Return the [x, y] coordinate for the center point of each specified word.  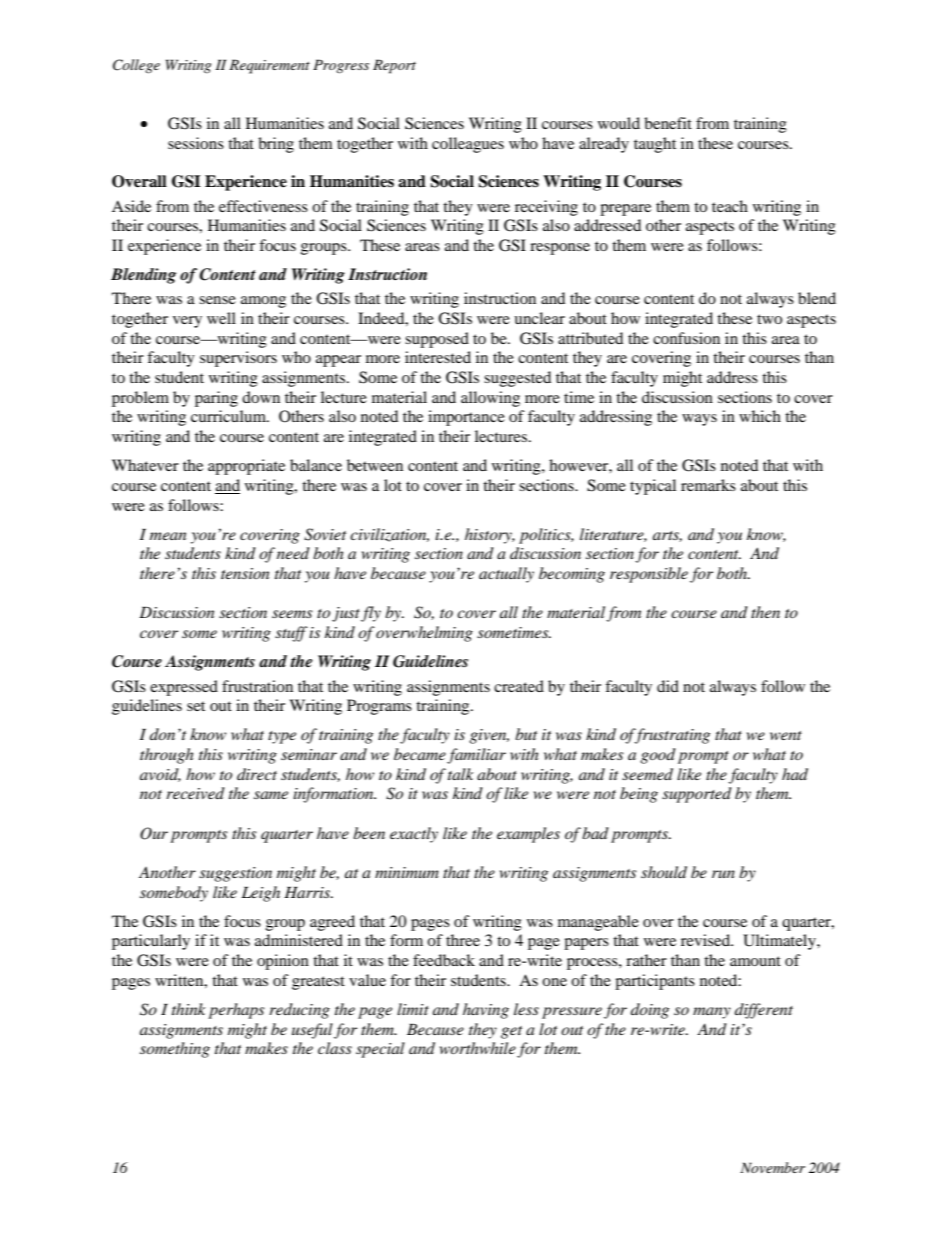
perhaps [236, 1011]
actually [506, 575]
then [765, 612]
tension [245, 573]
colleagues [468, 145]
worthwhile [478, 1048]
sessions [196, 143]
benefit [668, 123]
